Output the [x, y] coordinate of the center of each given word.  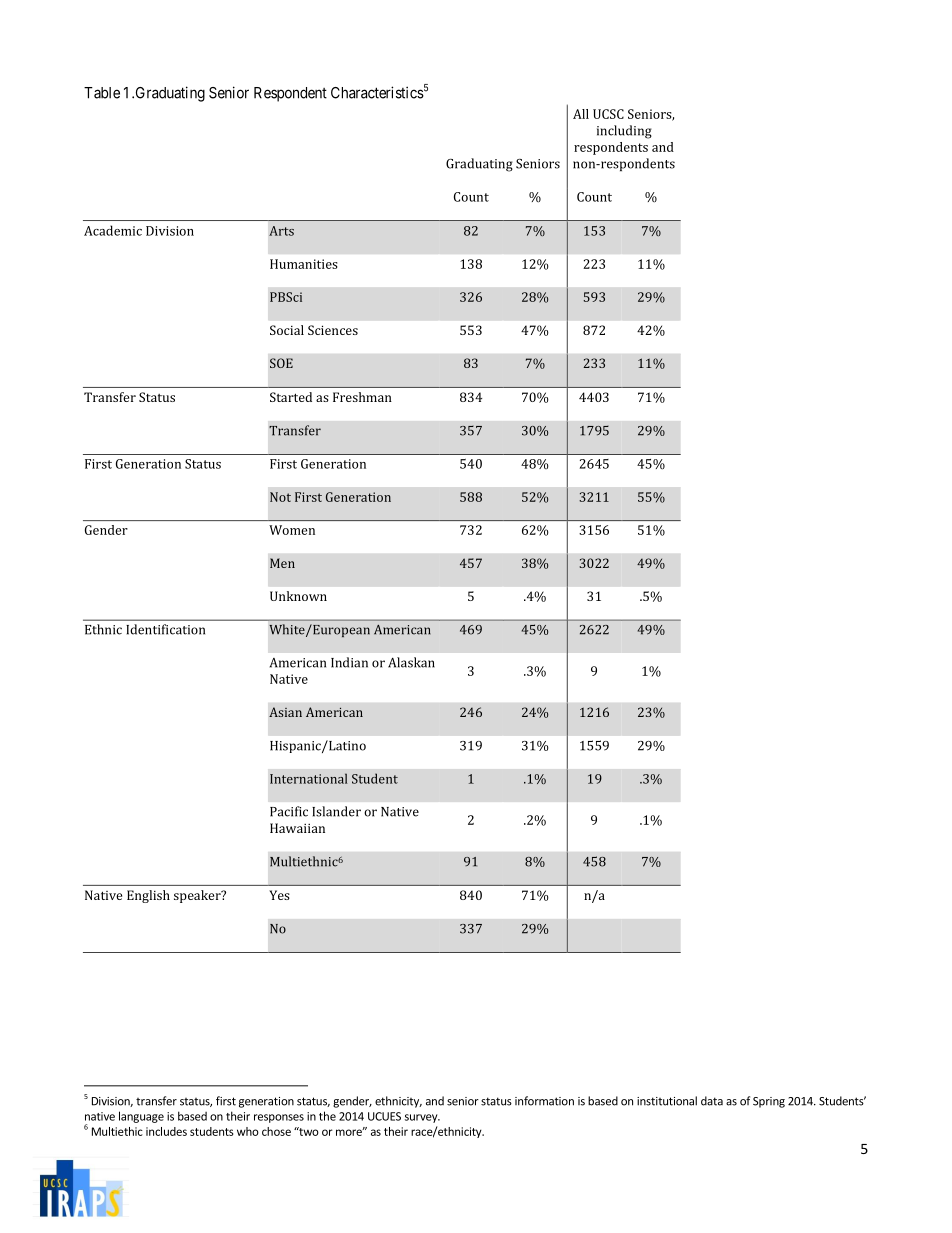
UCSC [608, 114]
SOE [281, 363]
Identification [165, 629]
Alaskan [411, 662]
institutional [667, 1101]
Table [102, 93]
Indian [349, 662]
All [581, 114]
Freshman [362, 397]
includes [166, 1131]
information [544, 1101]
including [624, 132]
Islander [336, 811]
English [148, 896]
